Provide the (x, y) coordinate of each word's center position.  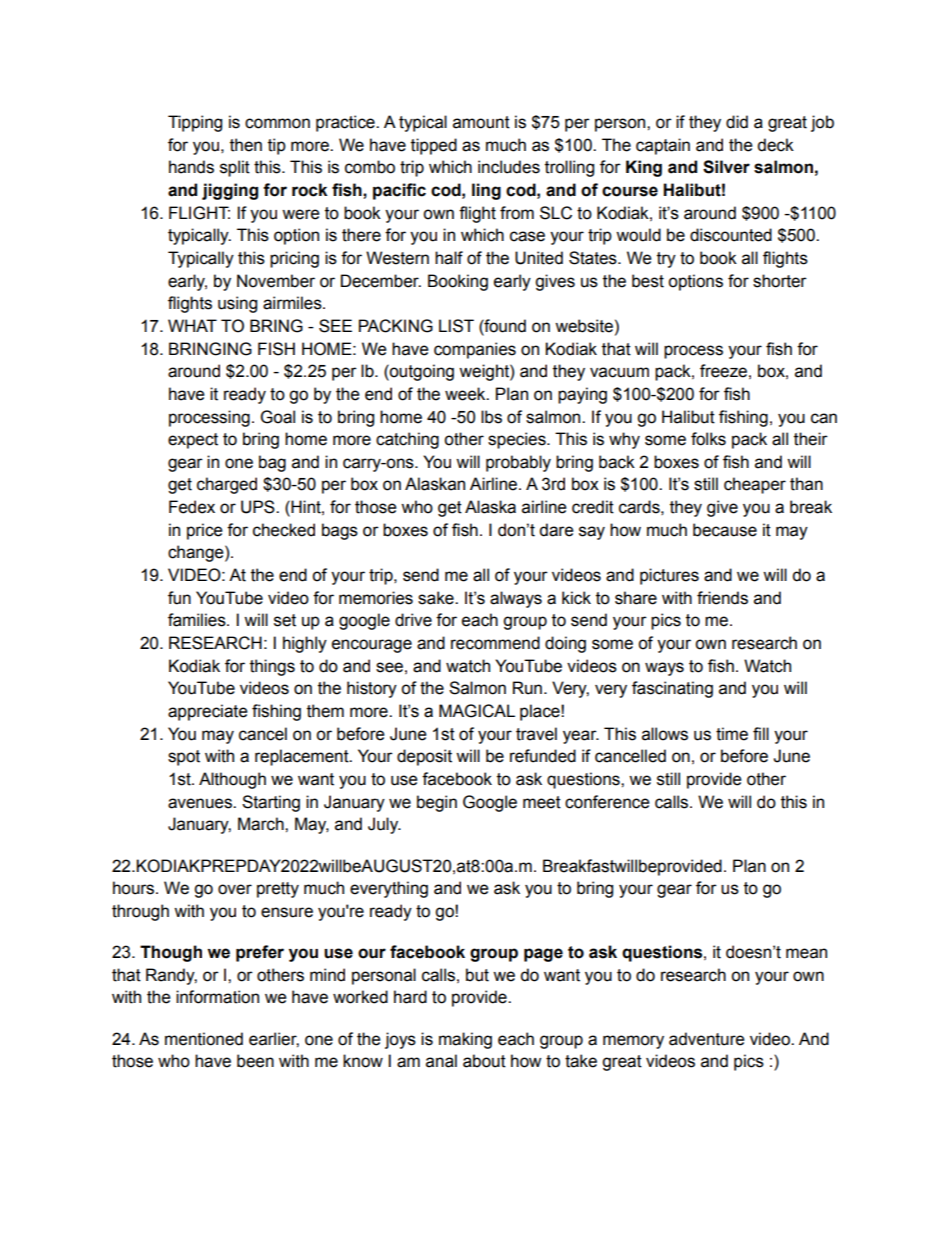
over (235, 889)
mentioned (204, 1039)
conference (607, 802)
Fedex (192, 507)
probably (518, 463)
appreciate (208, 712)
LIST (456, 326)
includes (509, 167)
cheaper (755, 485)
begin (437, 803)
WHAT (192, 325)
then (246, 145)
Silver (726, 167)
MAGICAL (477, 711)
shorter (780, 281)
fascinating (672, 689)
